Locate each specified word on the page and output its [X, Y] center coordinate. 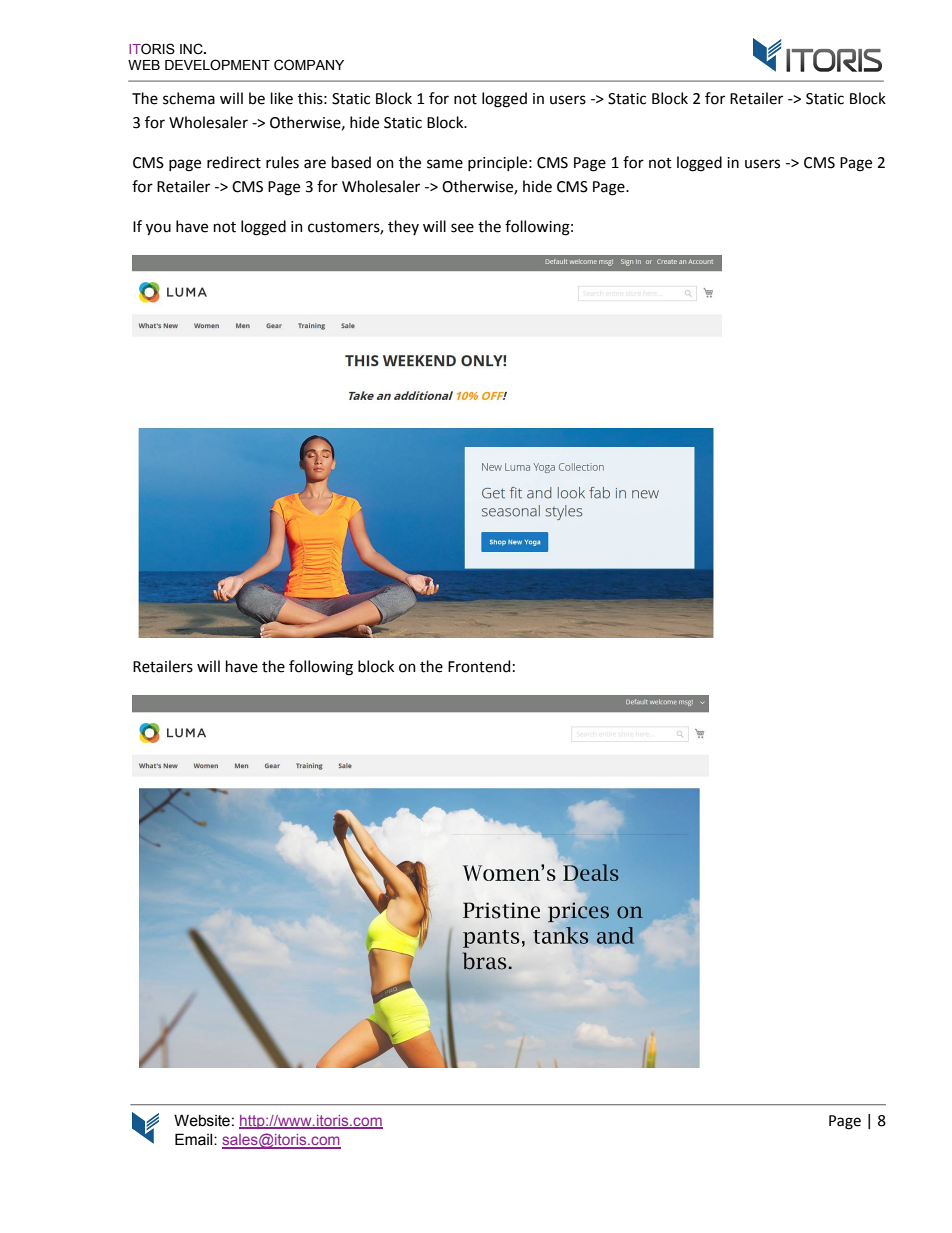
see [462, 228]
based [351, 162]
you [158, 229]
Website [202, 1120]
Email [195, 1139]
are [315, 164]
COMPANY [309, 65]
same [445, 164]
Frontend [479, 666]
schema [189, 98]
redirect [234, 162]
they [403, 227]
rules [282, 162]
